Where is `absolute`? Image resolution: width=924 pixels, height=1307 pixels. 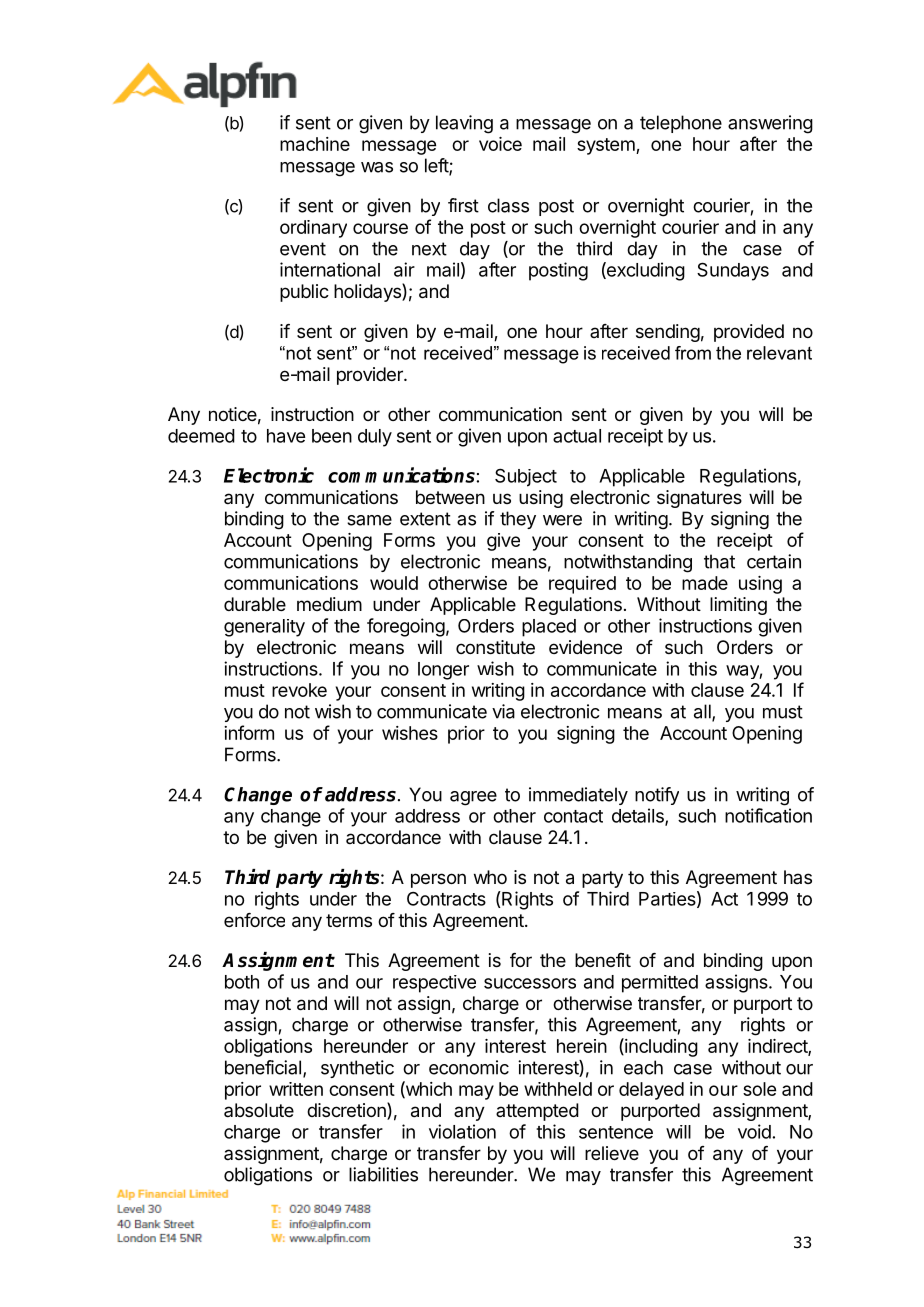 absolute is located at coordinates (259, 1110).
